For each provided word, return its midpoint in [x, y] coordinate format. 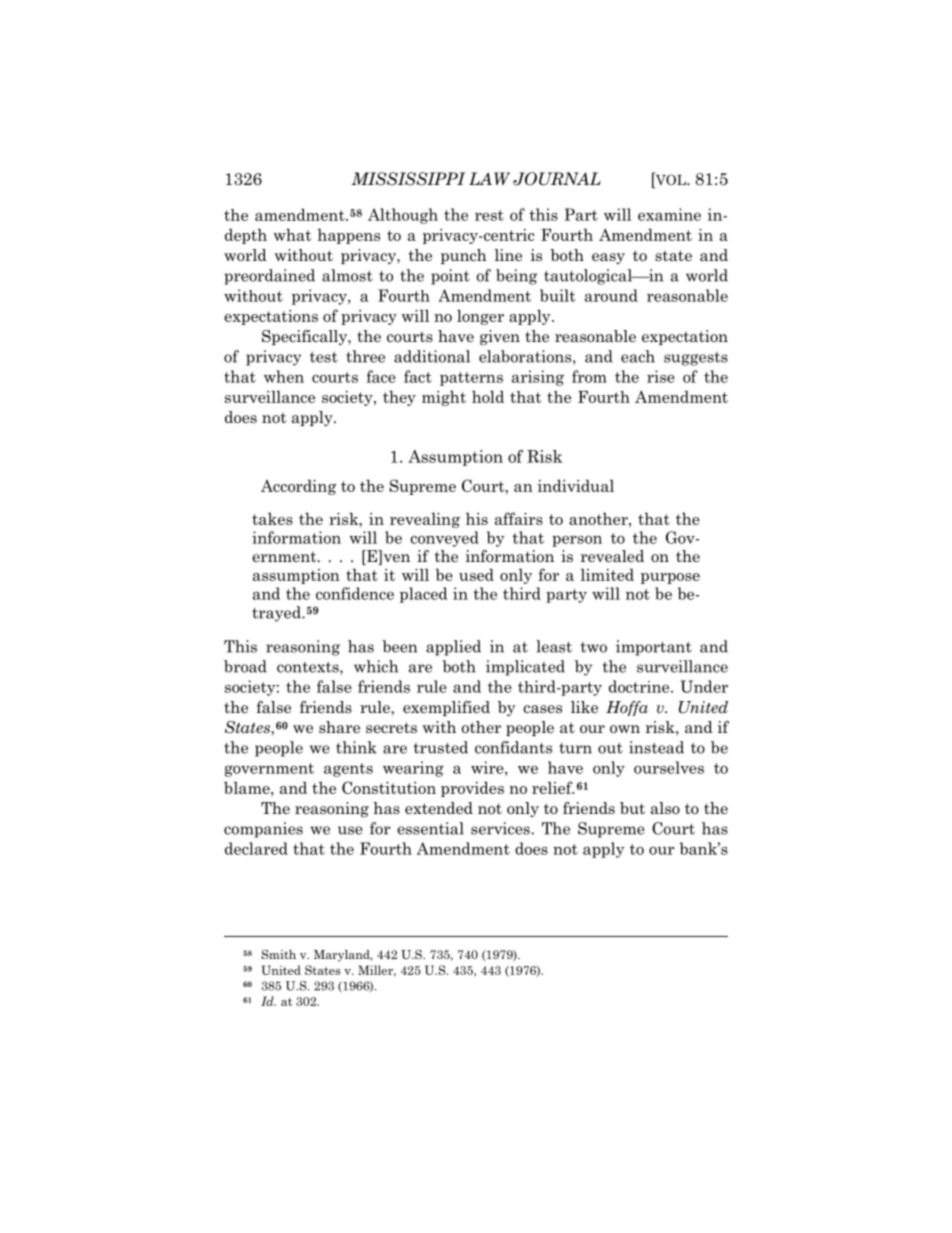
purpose [670, 578]
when [284, 376]
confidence [355, 593]
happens [348, 236]
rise [661, 376]
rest [489, 215]
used [476, 574]
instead [656, 747]
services [500, 828]
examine [669, 214]
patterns [471, 379]
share [339, 727]
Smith [279, 954]
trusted [441, 747]
